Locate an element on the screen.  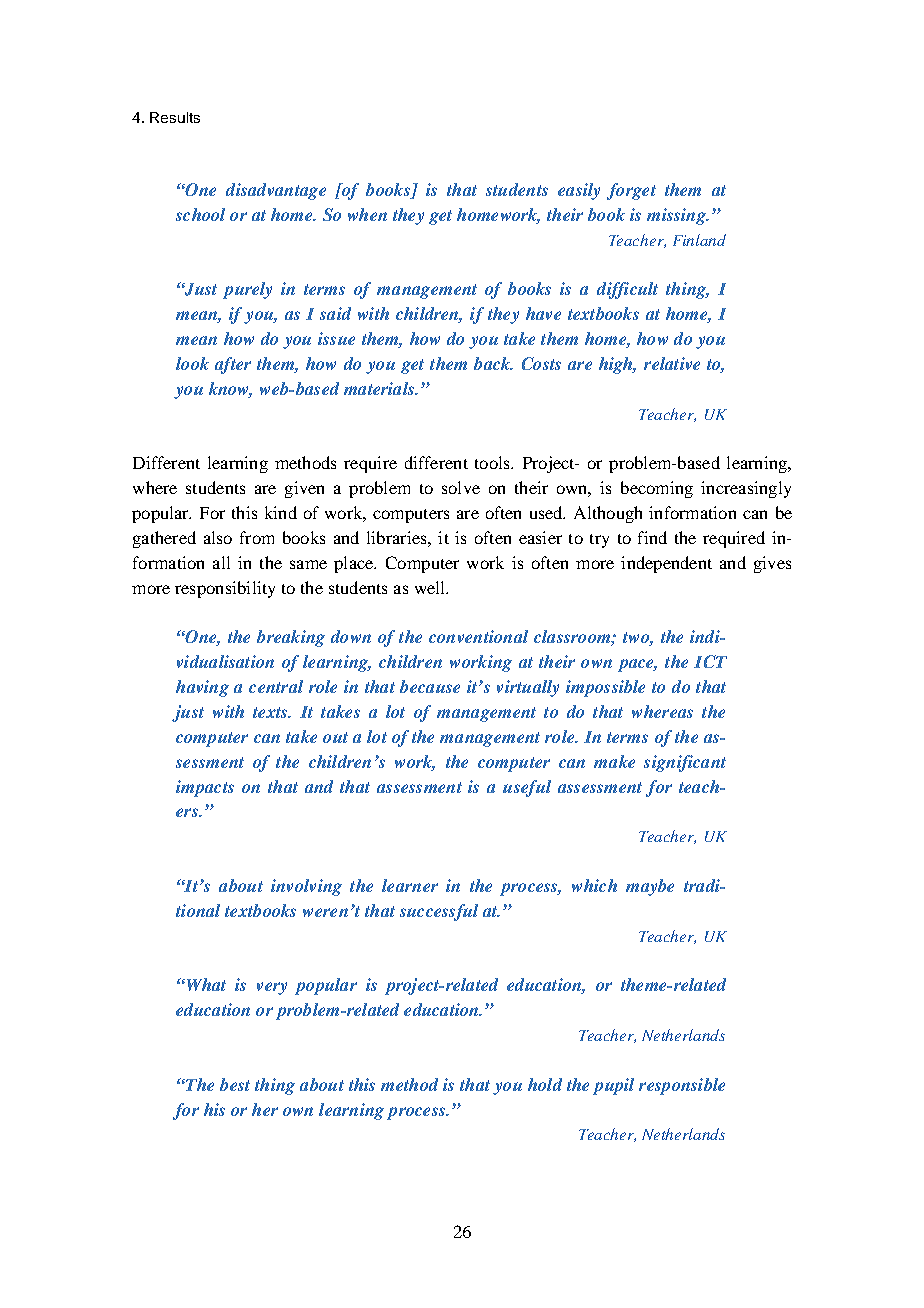
responsibility is located at coordinates (225, 589).
